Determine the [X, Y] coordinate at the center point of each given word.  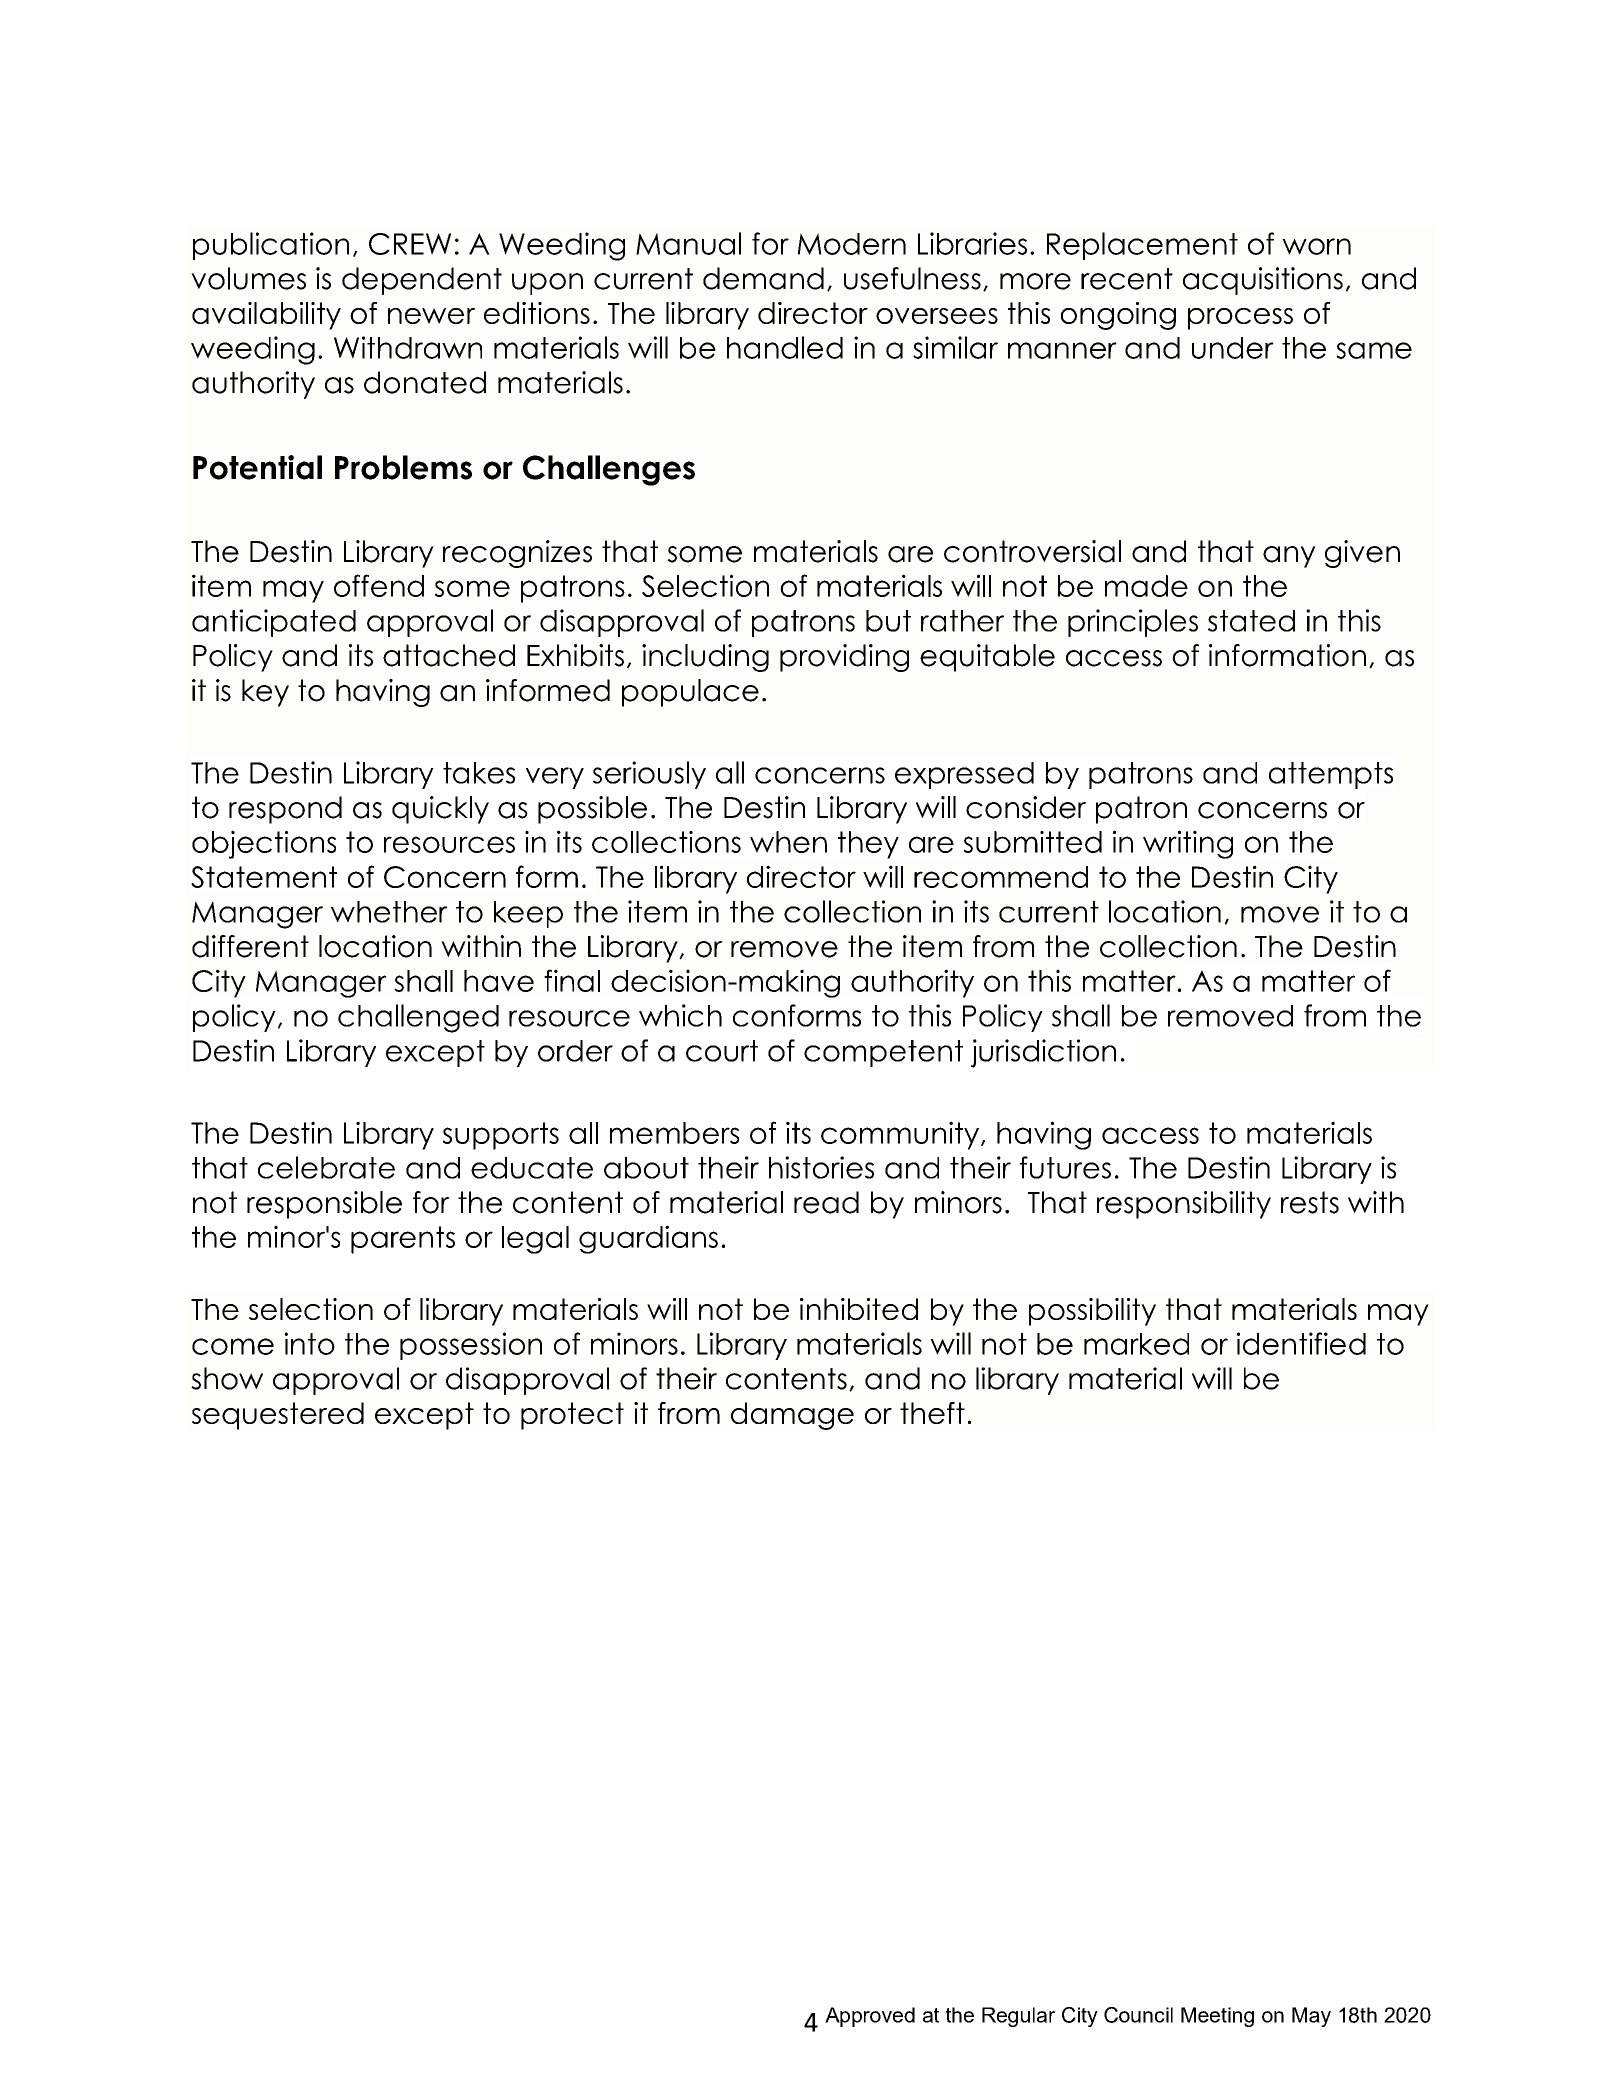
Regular [1019, 2017]
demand [763, 278]
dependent [422, 281]
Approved [870, 2017]
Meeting [1217, 2017]
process [1240, 319]
